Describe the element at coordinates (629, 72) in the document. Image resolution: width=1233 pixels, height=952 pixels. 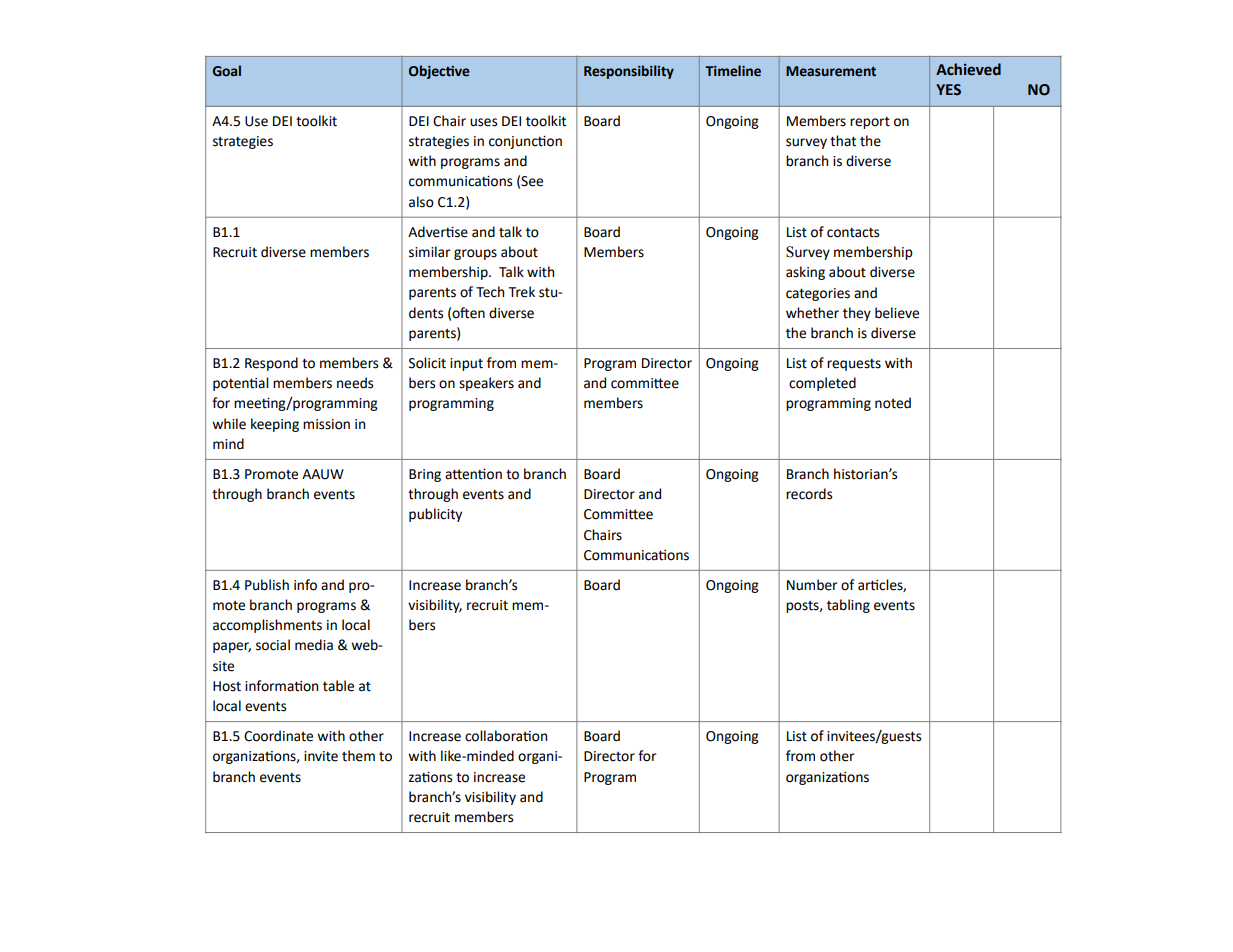
I see `Responsibility` at that location.
